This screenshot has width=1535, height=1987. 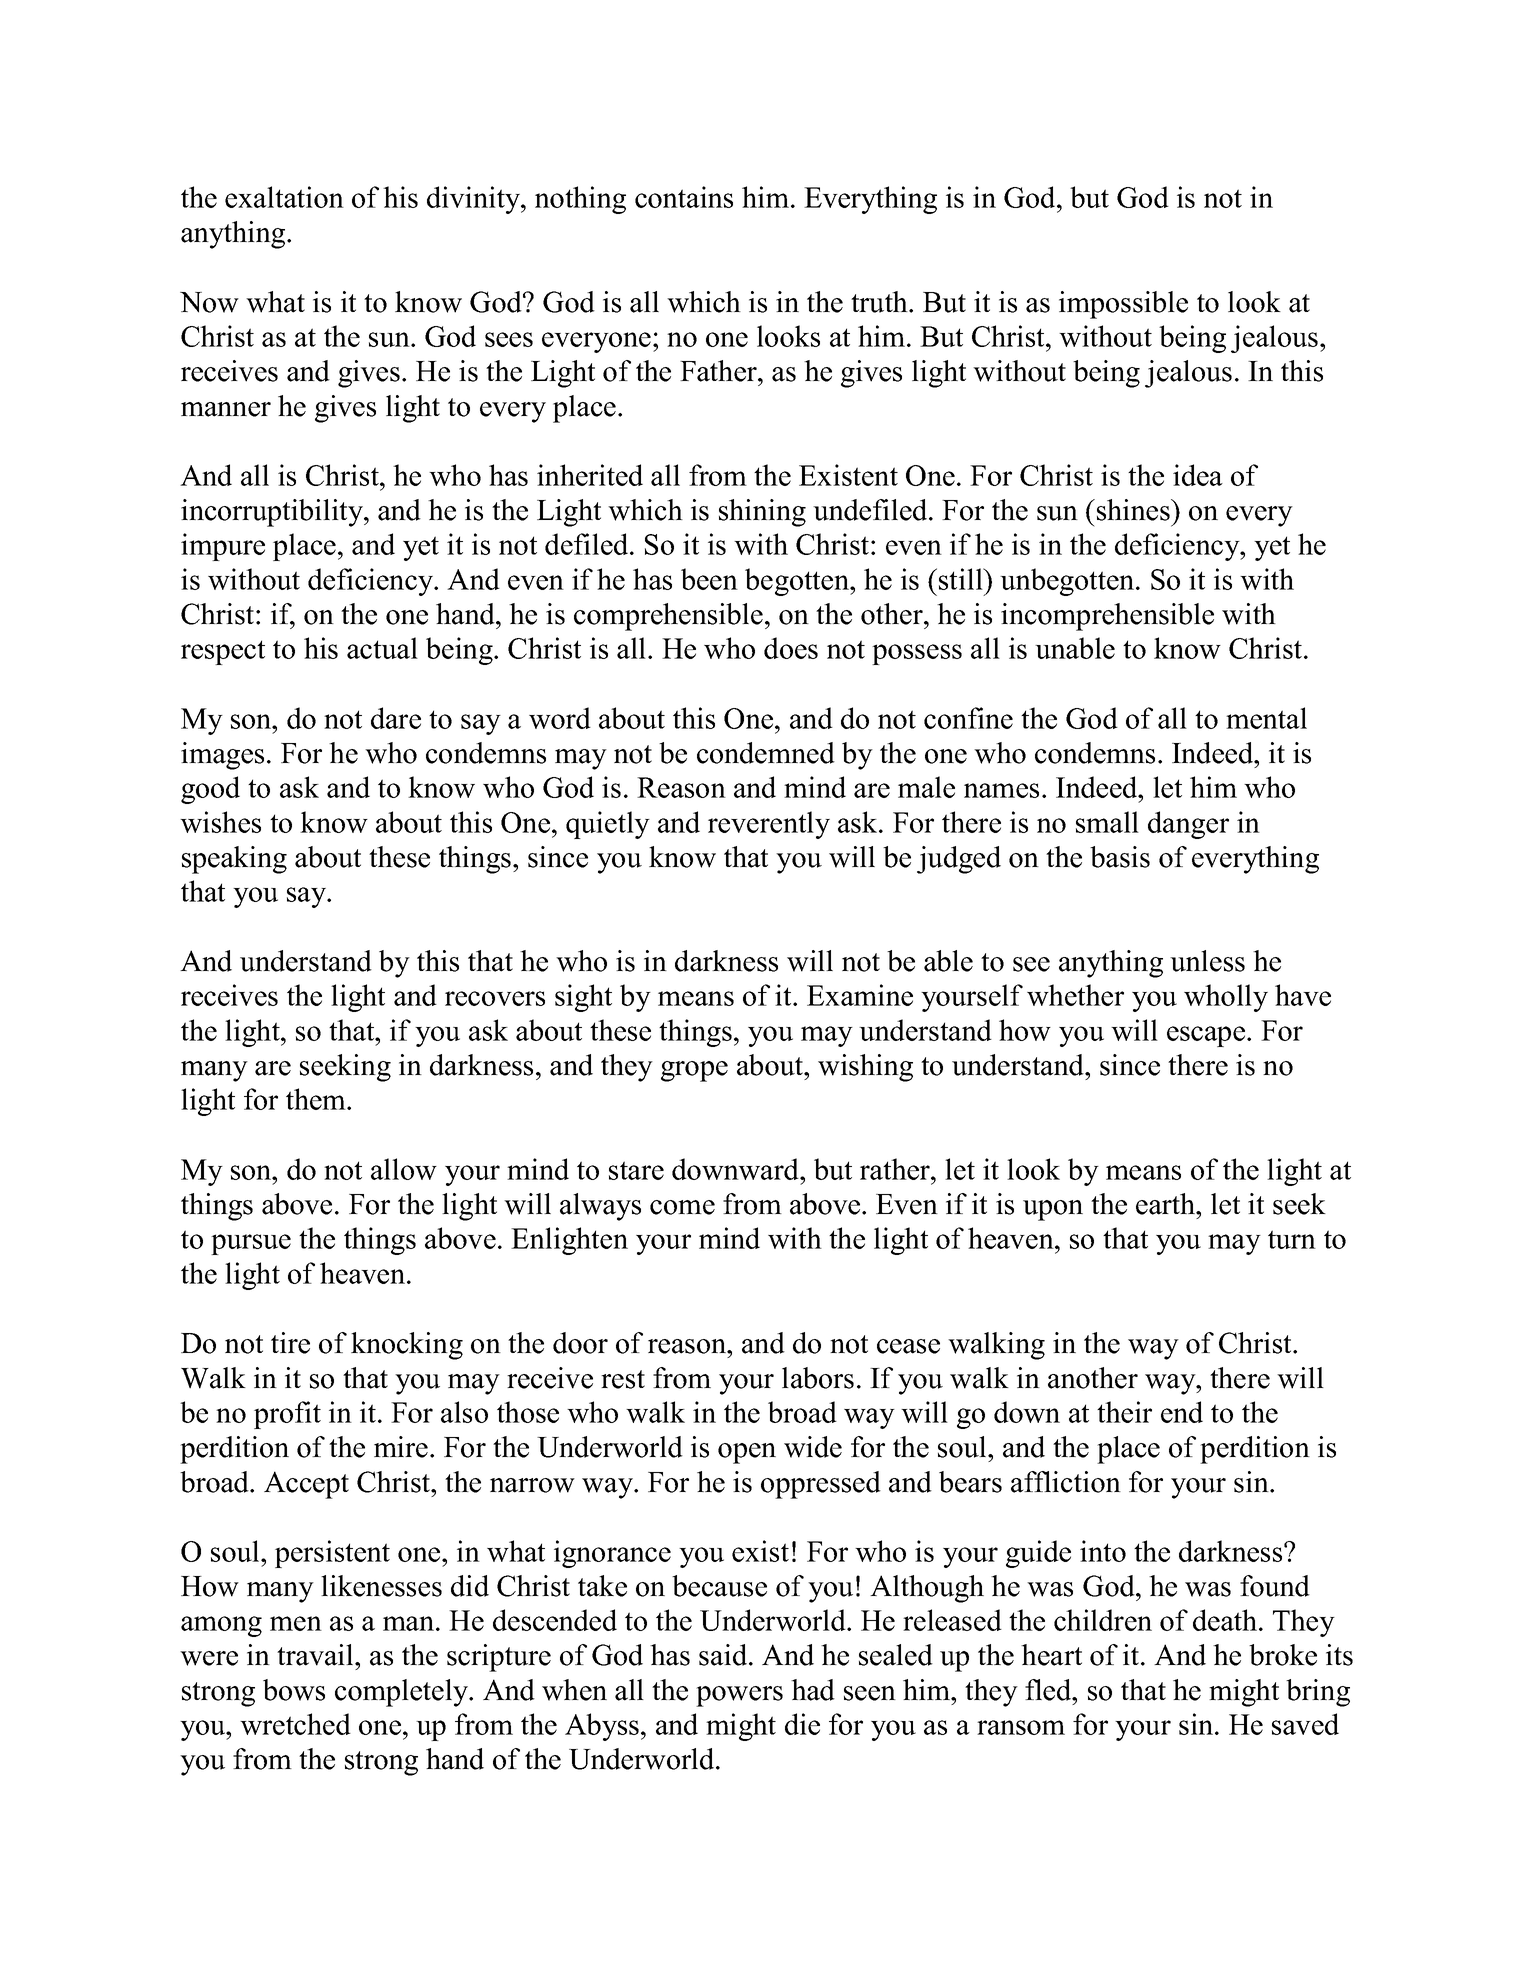 What do you see at coordinates (813, 1690) in the screenshot?
I see `had` at bounding box center [813, 1690].
